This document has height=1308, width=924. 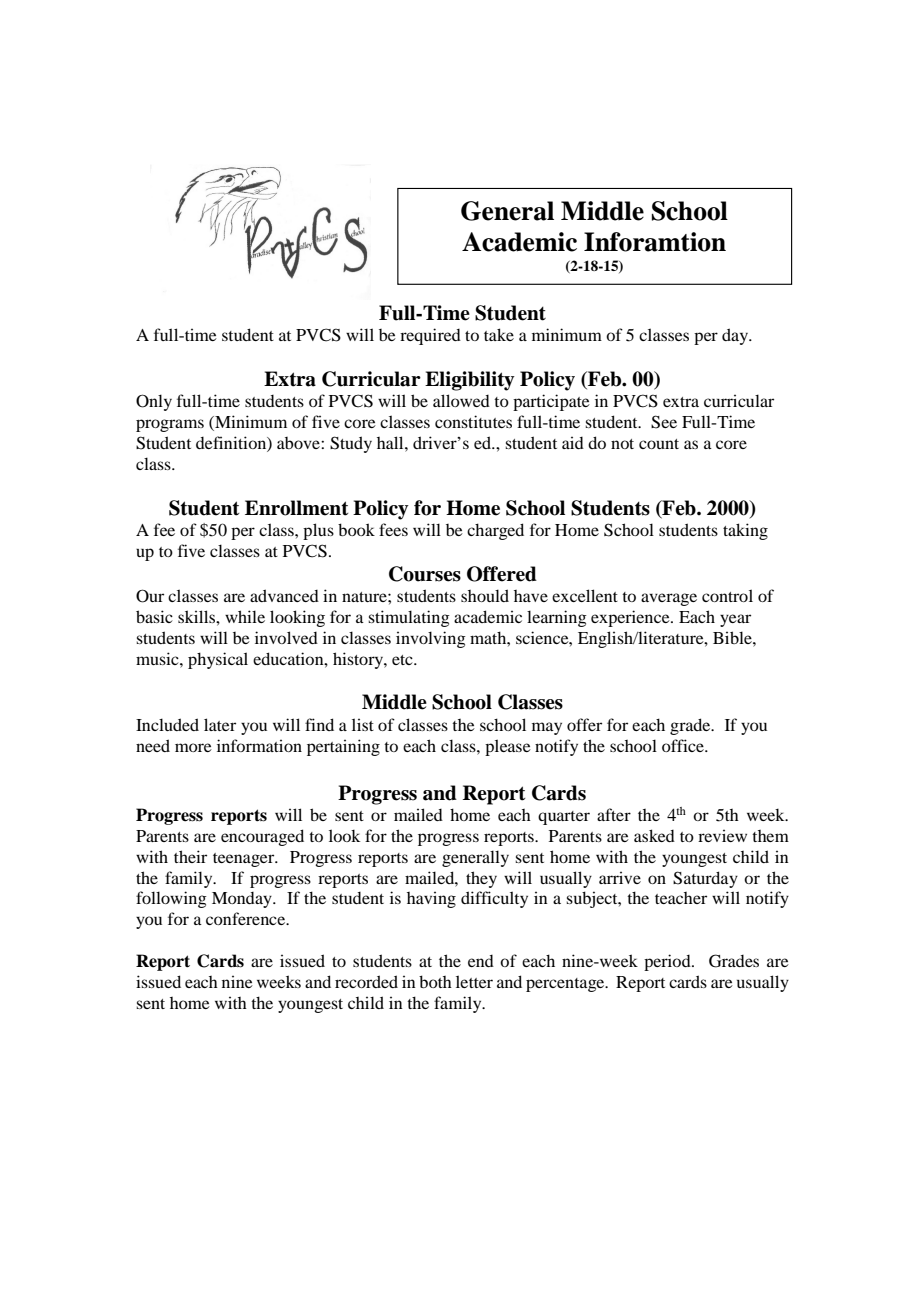 I want to click on Only, so click(x=154, y=402).
